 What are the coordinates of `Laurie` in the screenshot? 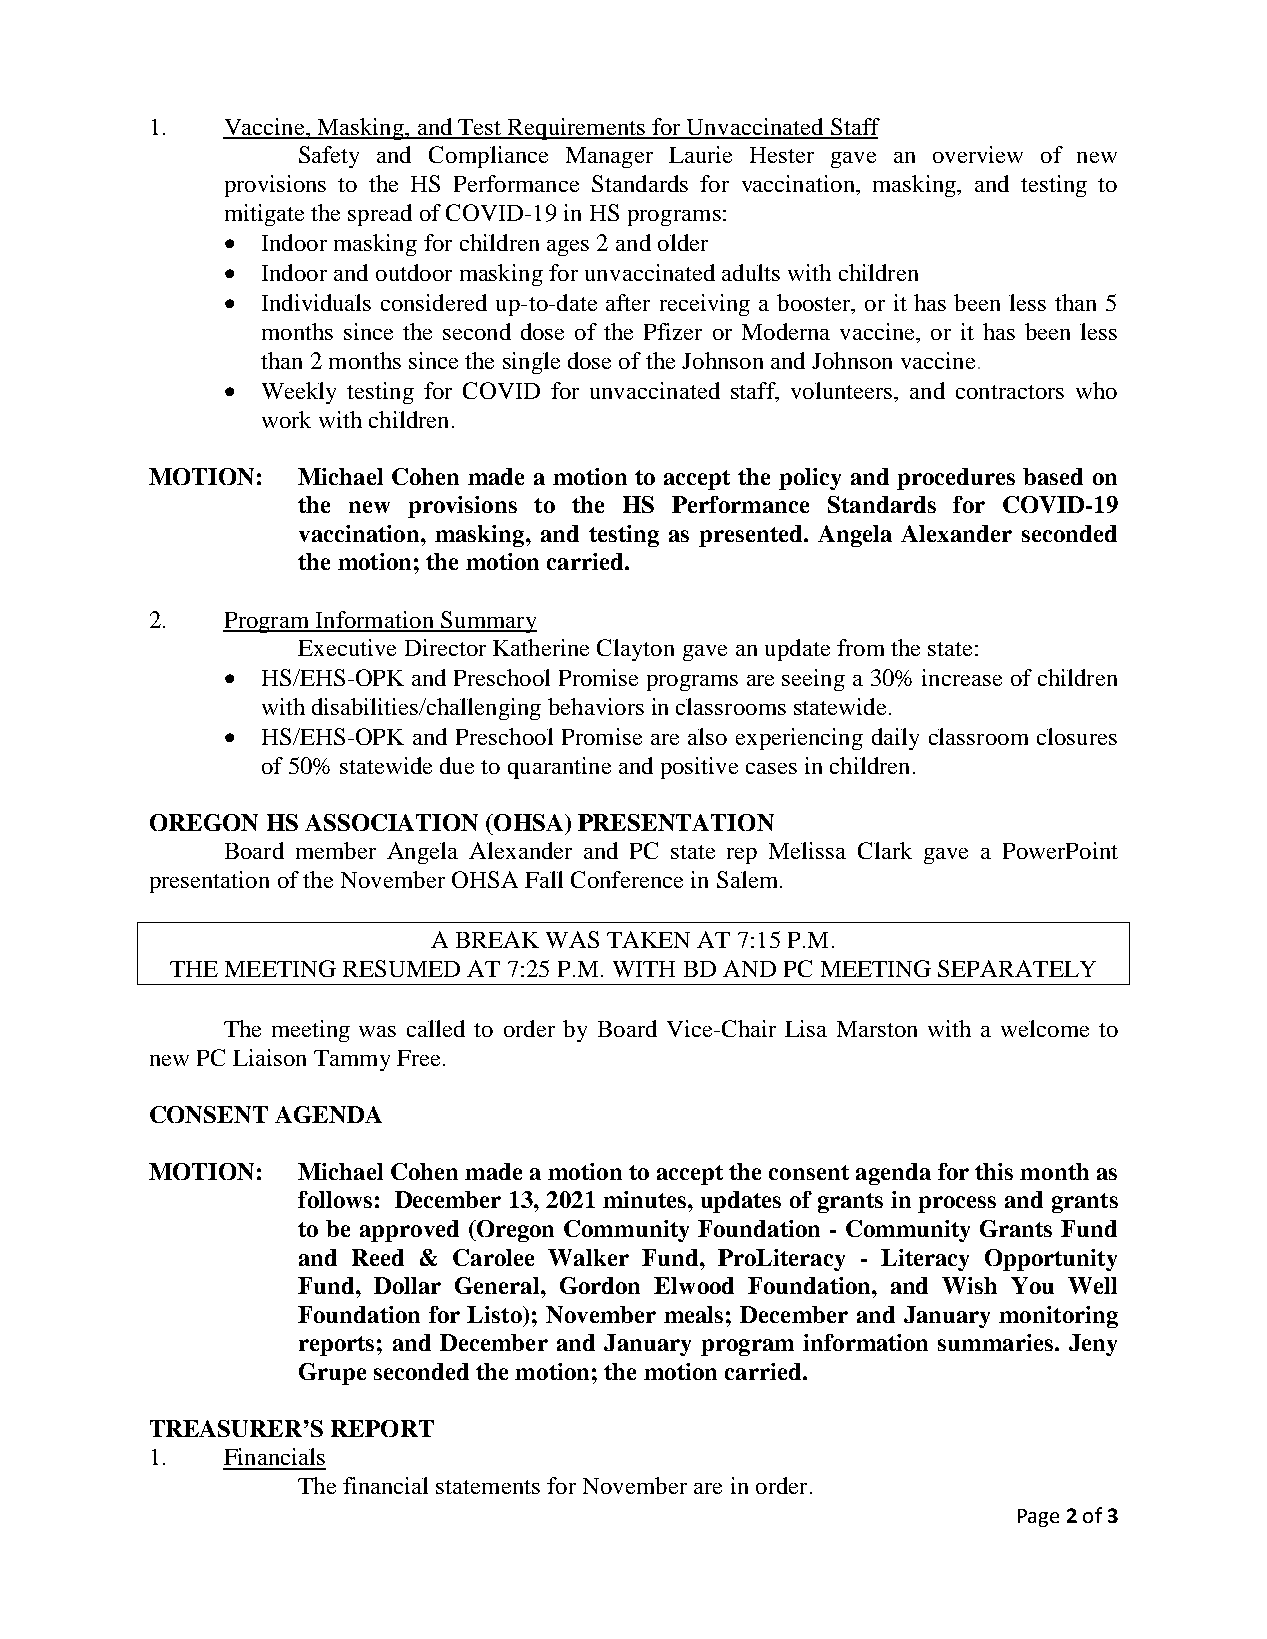 It's located at (700, 154).
